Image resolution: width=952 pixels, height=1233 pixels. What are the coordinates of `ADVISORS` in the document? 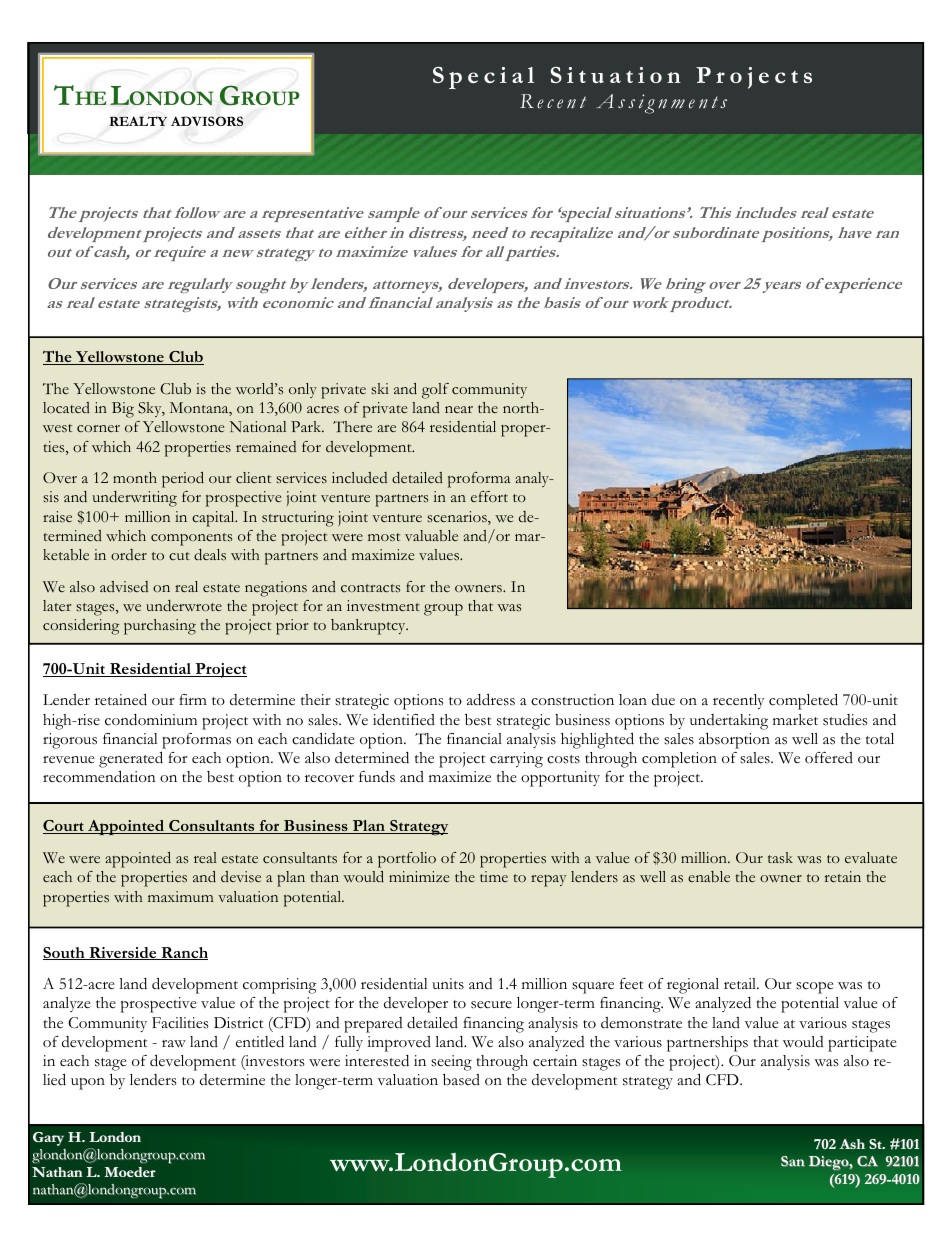 It's located at (207, 121).
